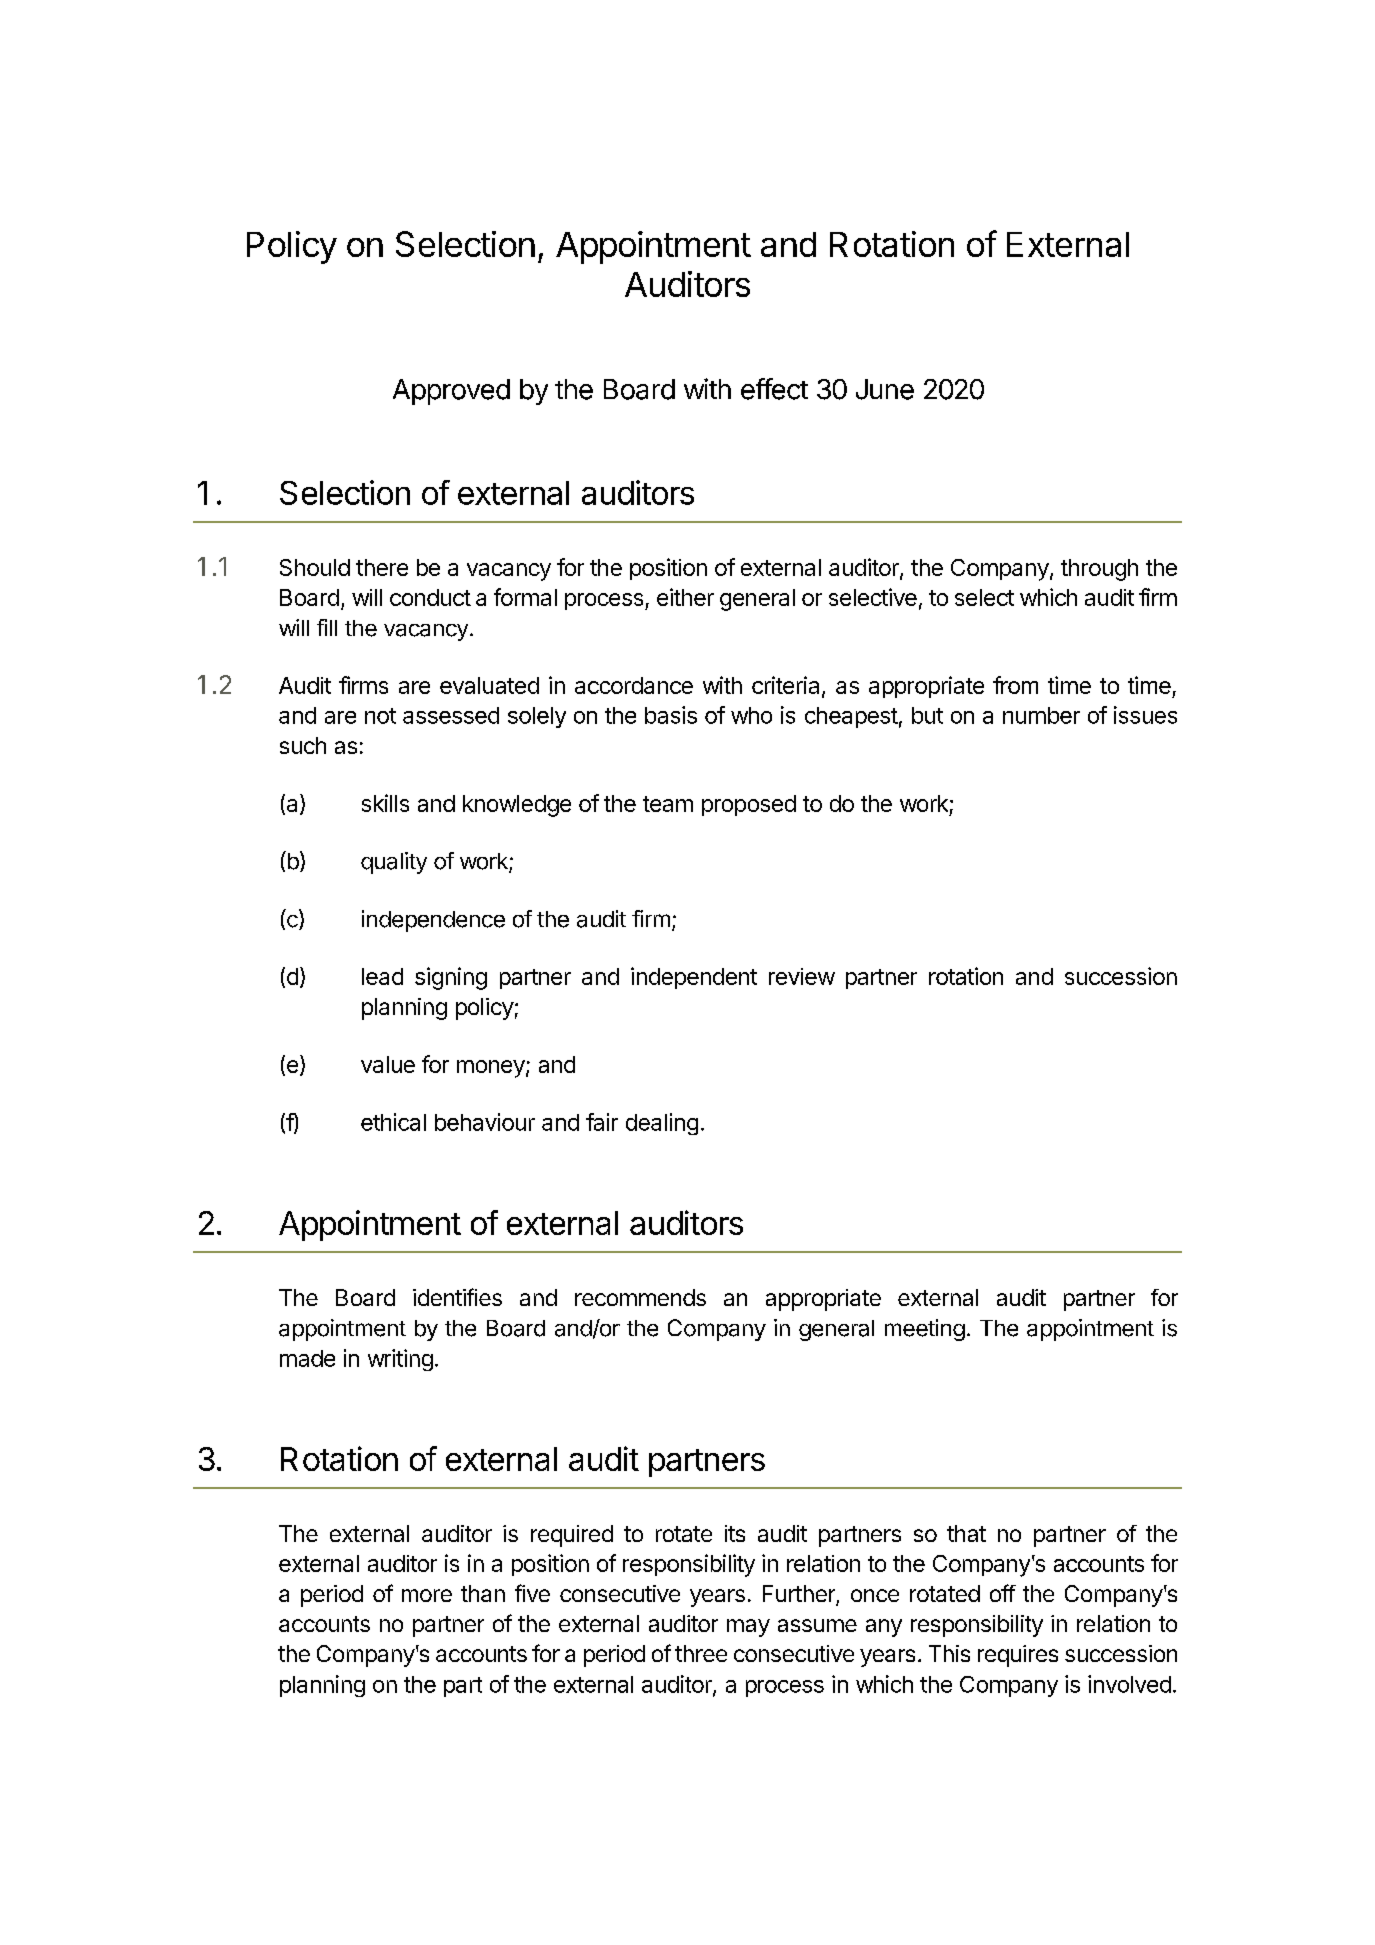  I want to click on effect, so click(774, 389).
